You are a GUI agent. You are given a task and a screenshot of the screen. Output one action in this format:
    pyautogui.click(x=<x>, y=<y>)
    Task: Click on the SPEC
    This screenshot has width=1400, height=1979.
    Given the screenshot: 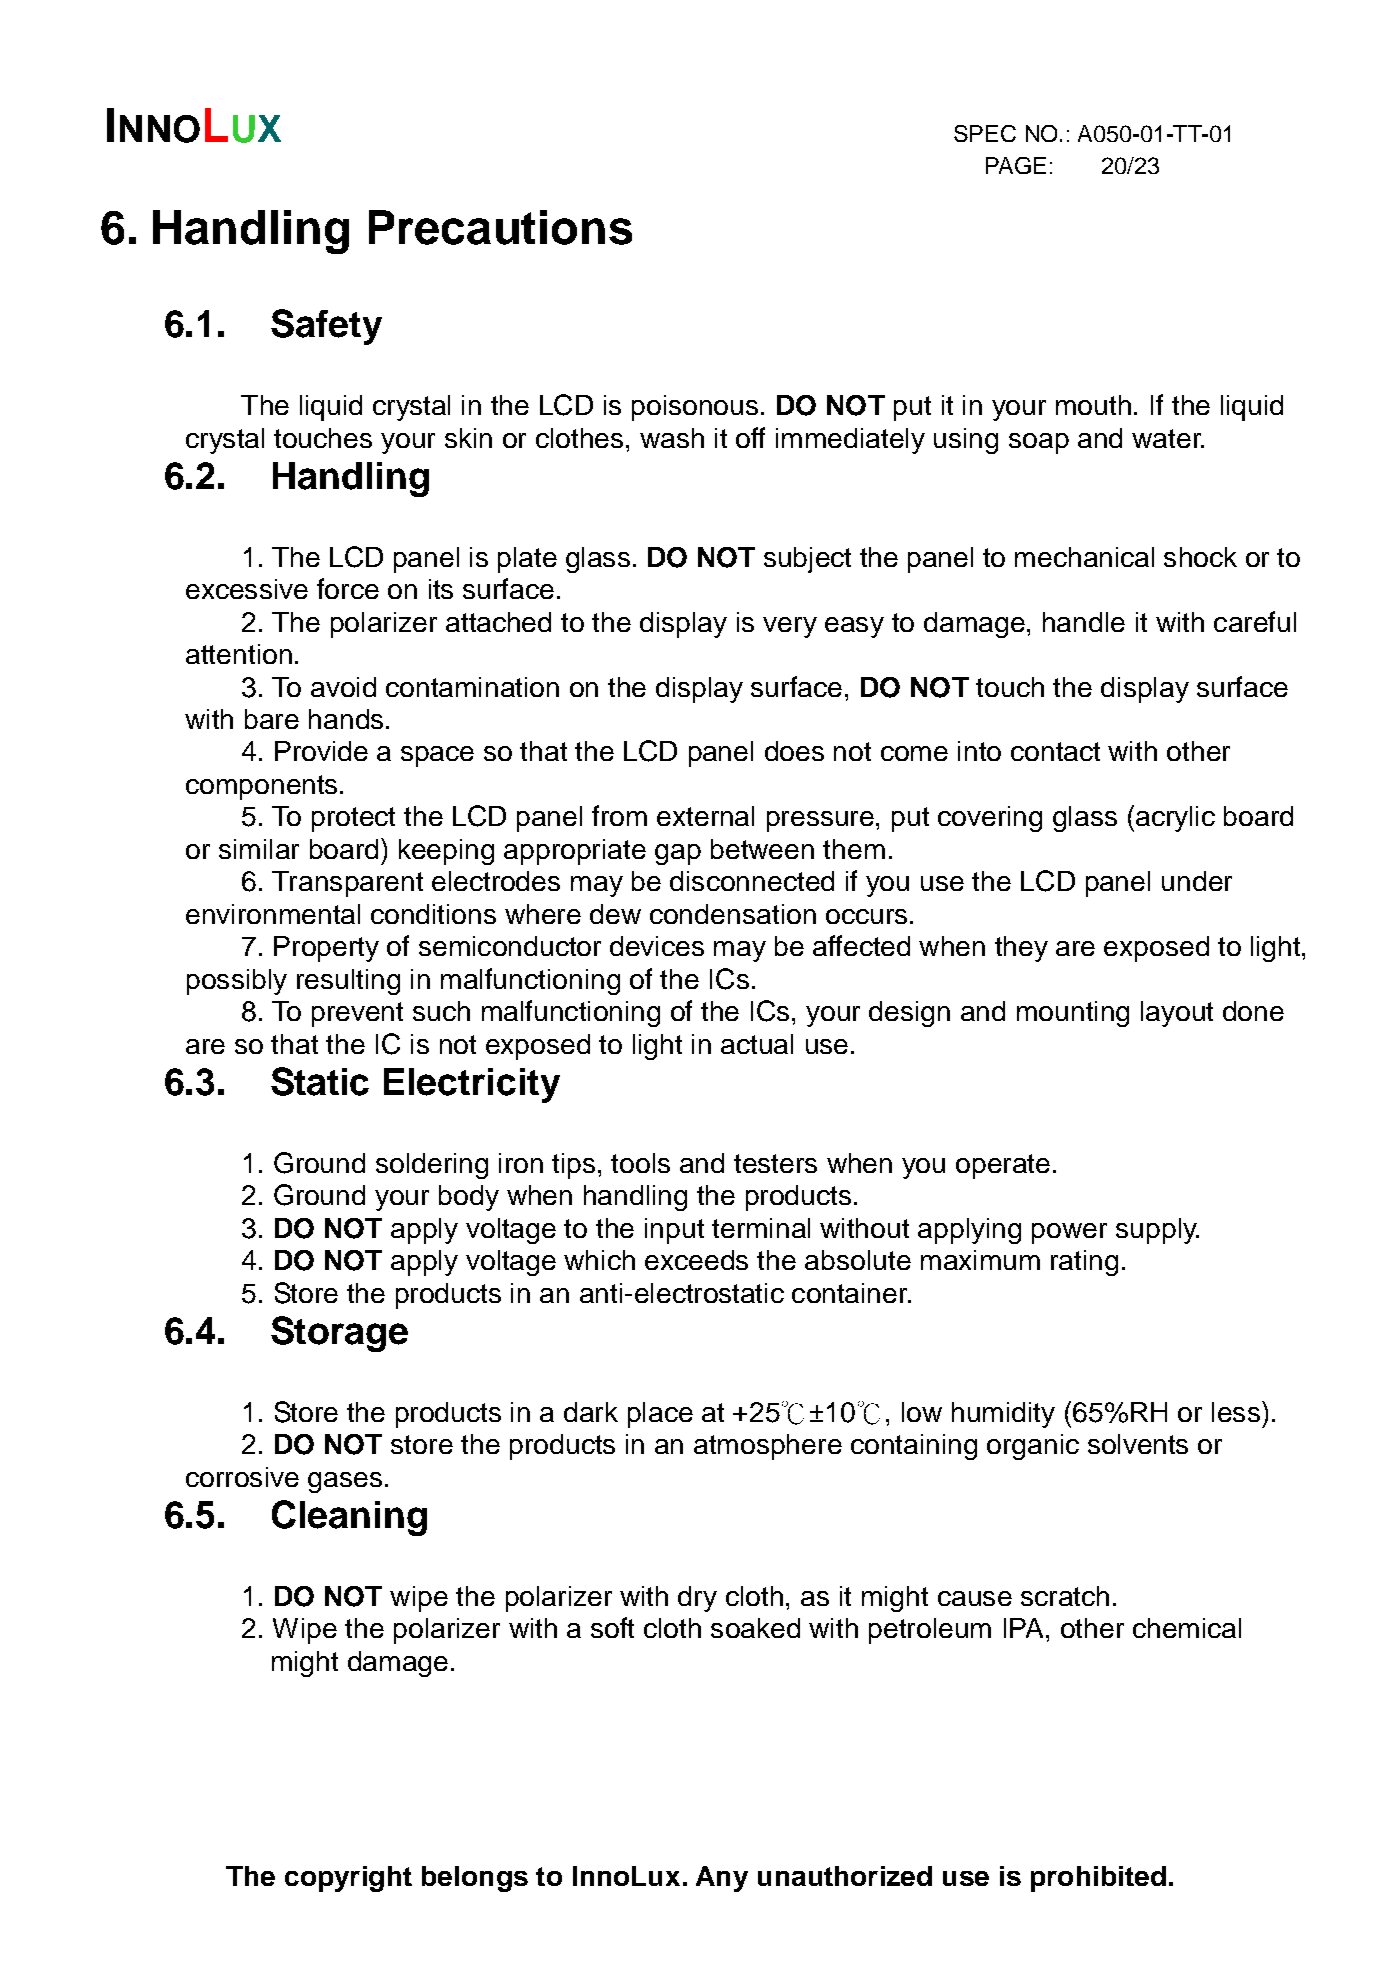 What is the action you would take?
    pyautogui.click(x=985, y=133)
